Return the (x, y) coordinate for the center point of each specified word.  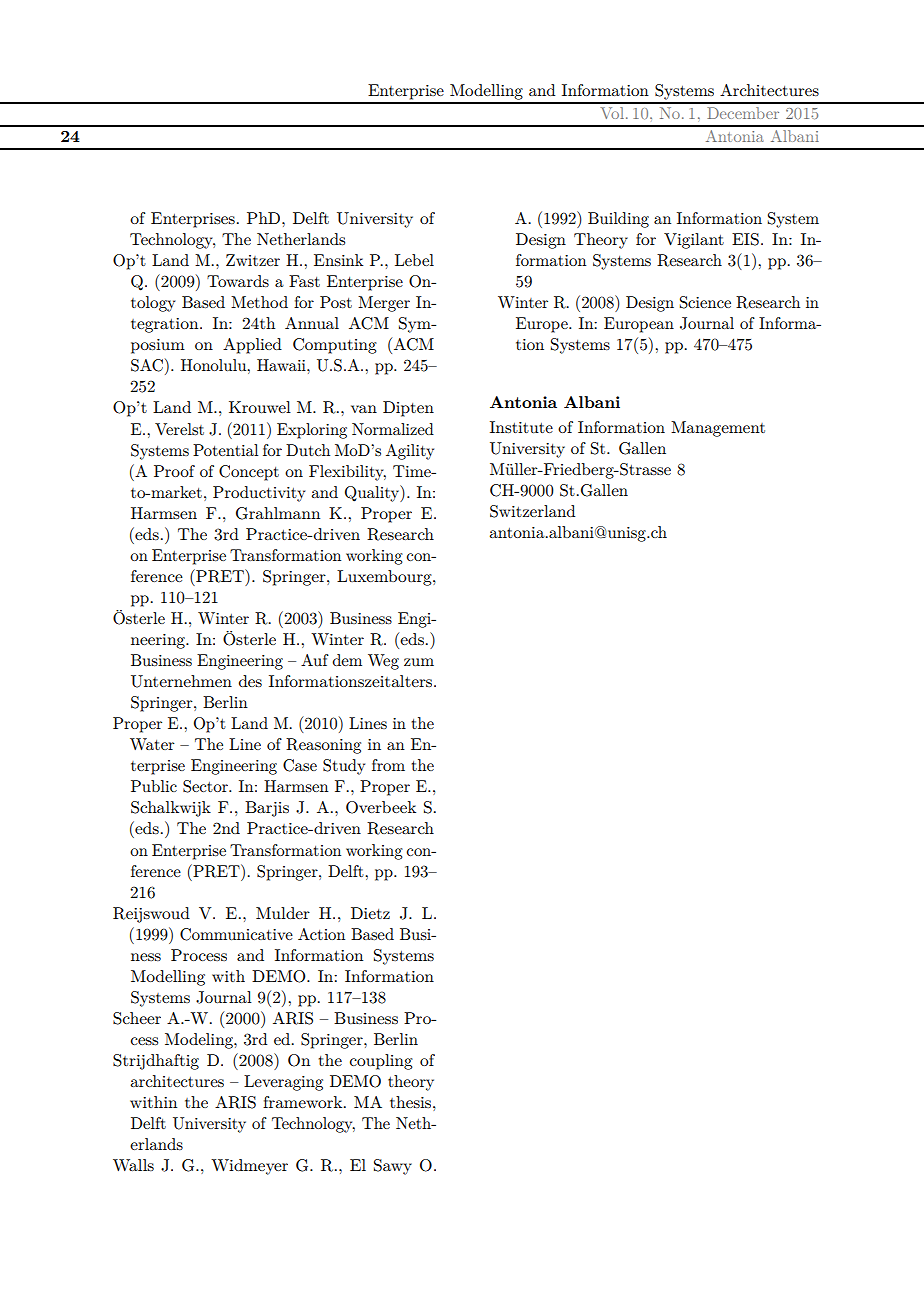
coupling (381, 1062)
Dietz (370, 913)
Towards (238, 281)
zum (419, 662)
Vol (613, 113)
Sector (206, 786)
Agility (410, 452)
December (743, 113)
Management (718, 429)
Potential (225, 450)
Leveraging (283, 1083)
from (388, 765)
